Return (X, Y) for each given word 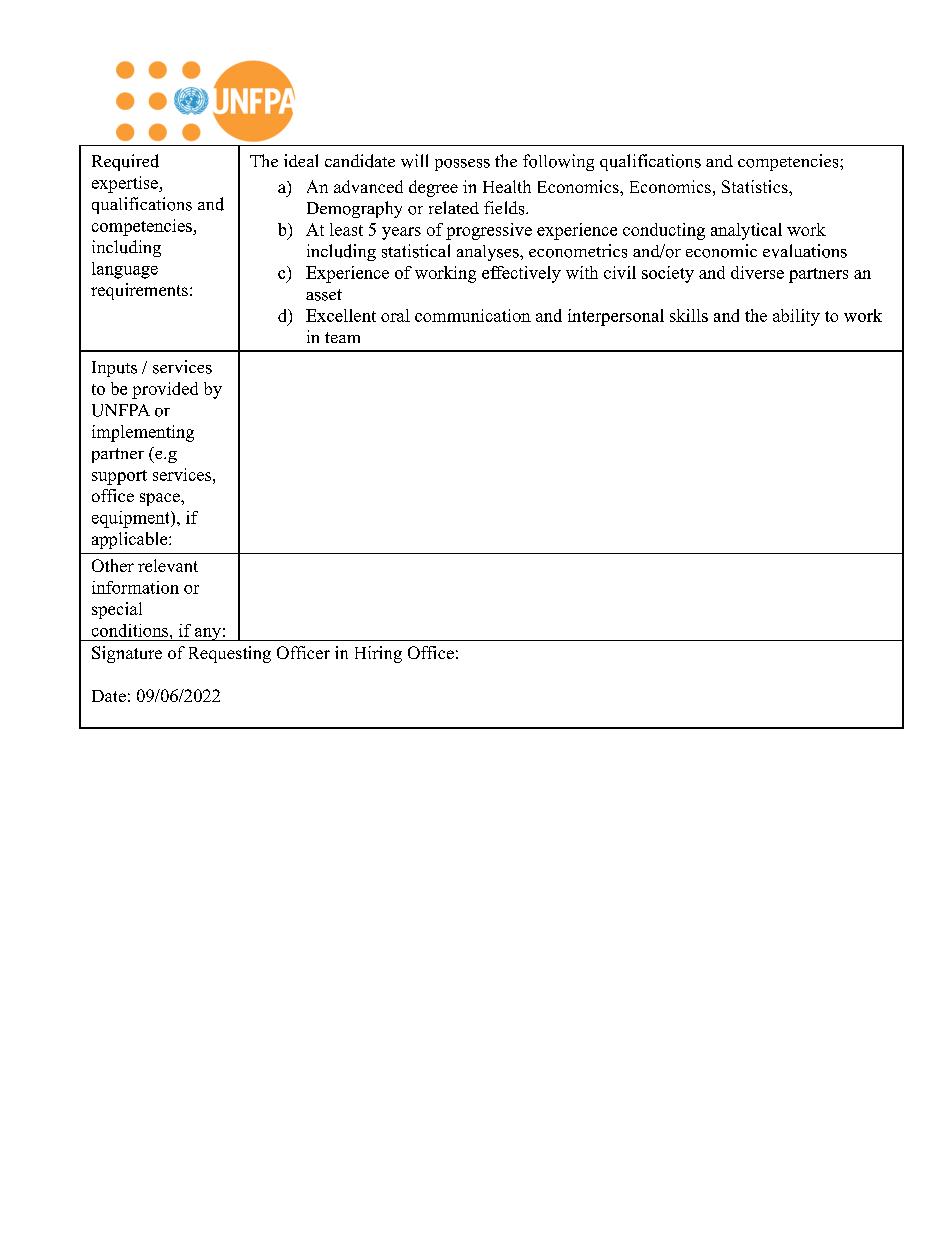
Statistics (756, 186)
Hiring (378, 654)
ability (796, 317)
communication (473, 315)
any (208, 634)
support (119, 477)
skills (689, 315)
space (161, 499)
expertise (126, 184)
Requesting (230, 654)
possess (462, 165)
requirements (139, 291)
